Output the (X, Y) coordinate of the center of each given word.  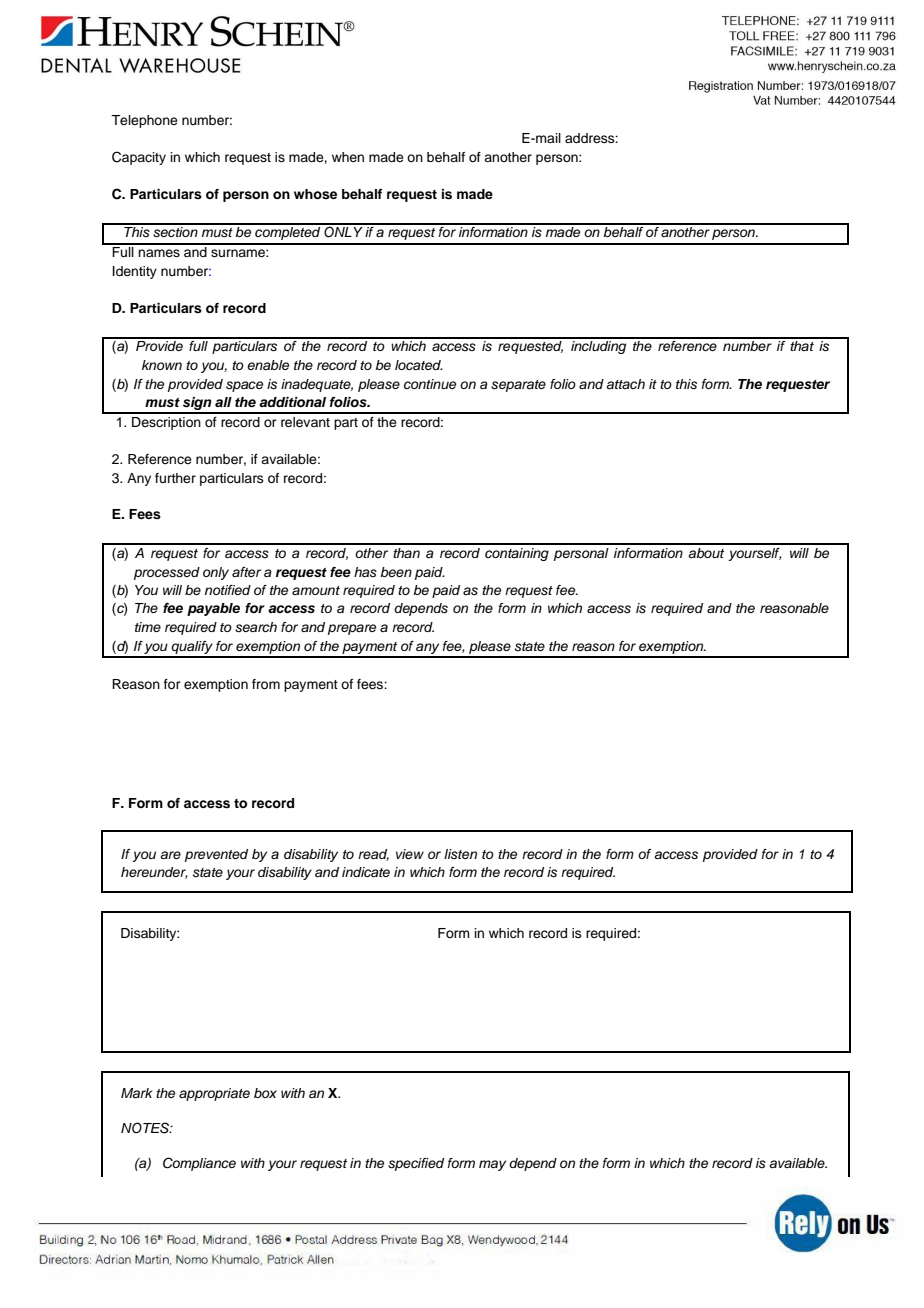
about (706, 553)
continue (430, 384)
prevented (216, 855)
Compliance (199, 1164)
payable (213, 609)
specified (416, 1164)
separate (518, 386)
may (492, 1165)
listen (460, 854)
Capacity (139, 158)
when (348, 157)
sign (197, 405)
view (410, 854)
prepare (352, 629)
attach (625, 384)
